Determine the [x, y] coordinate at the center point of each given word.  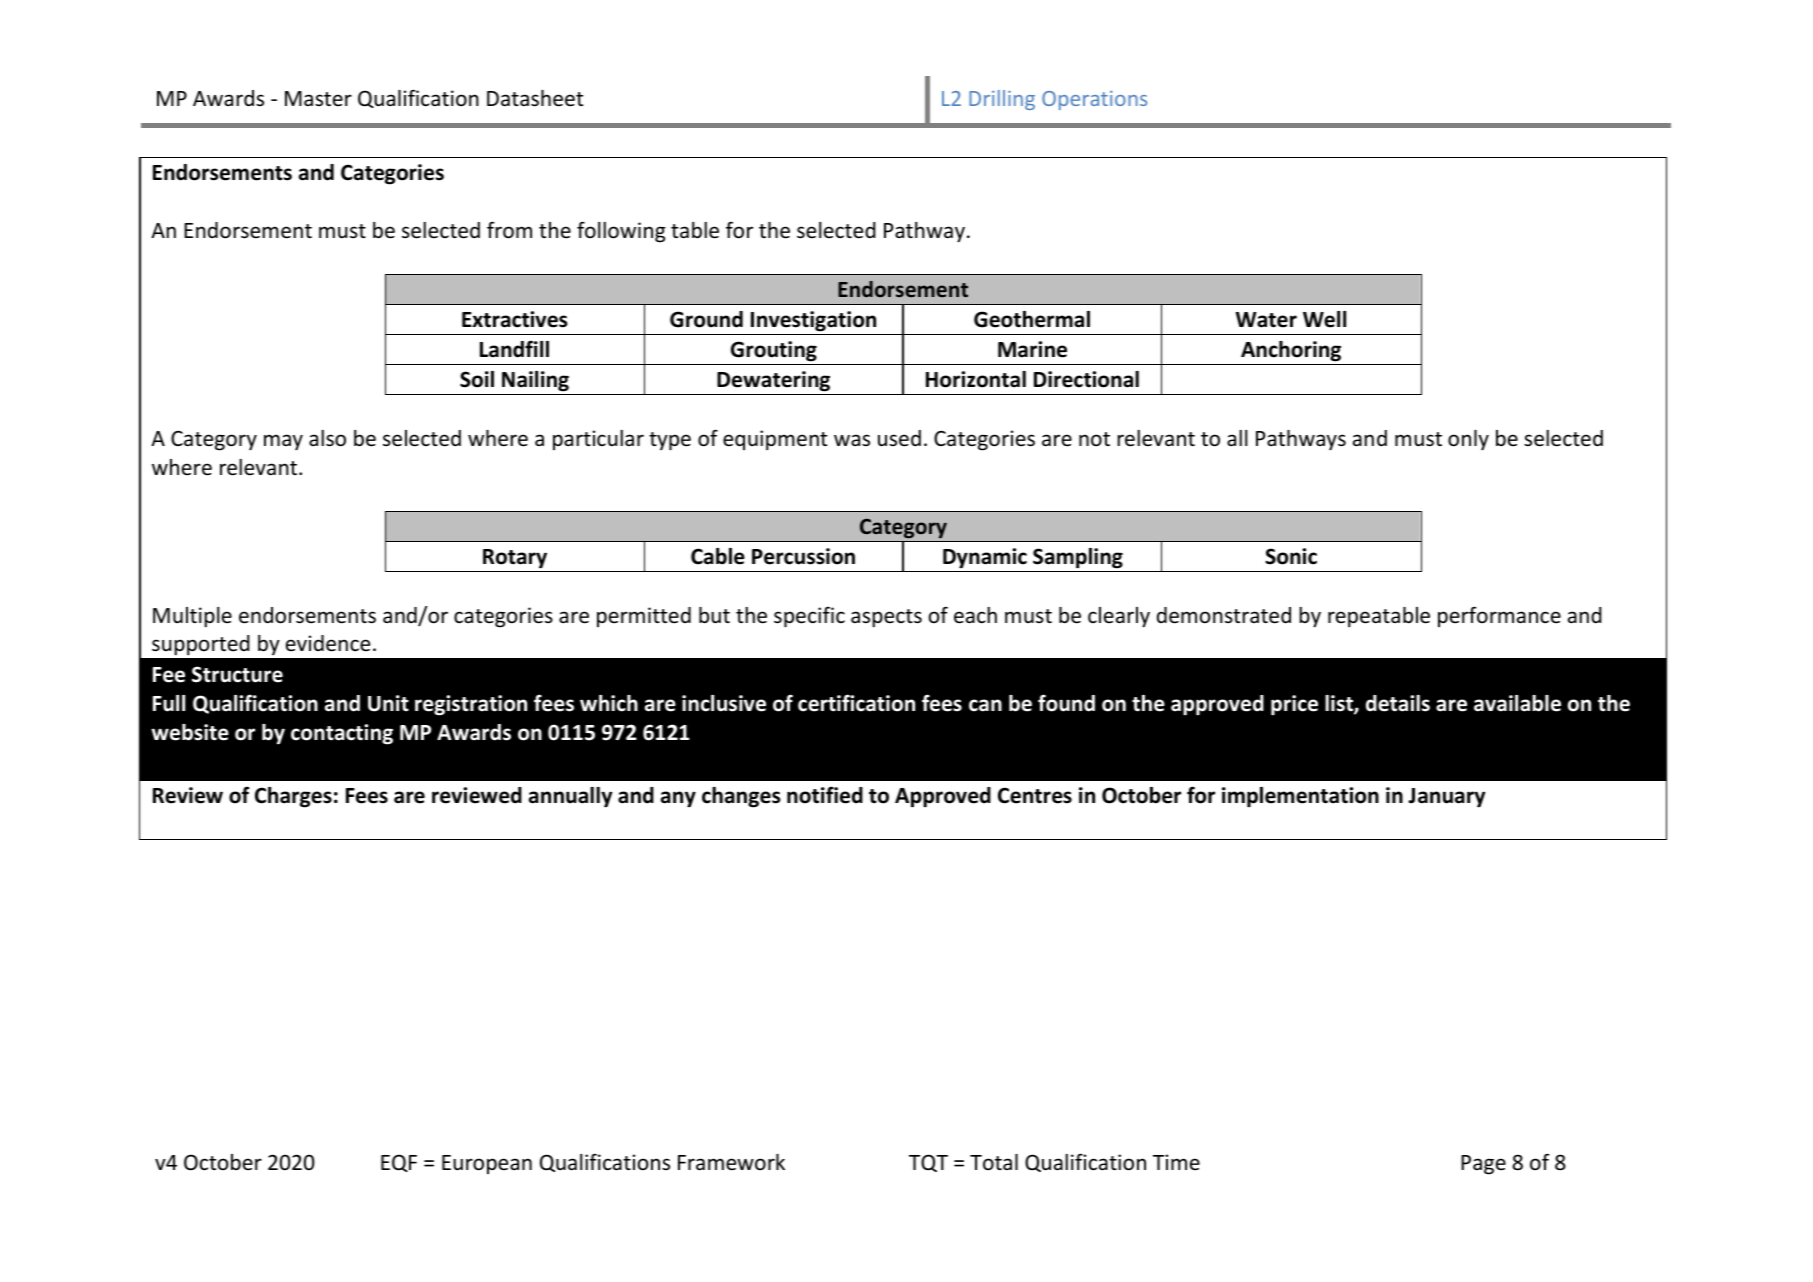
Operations [1094, 100]
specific [809, 617]
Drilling [1002, 100]
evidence [328, 643]
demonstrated [1224, 615]
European [487, 1164]
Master [318, 98]
